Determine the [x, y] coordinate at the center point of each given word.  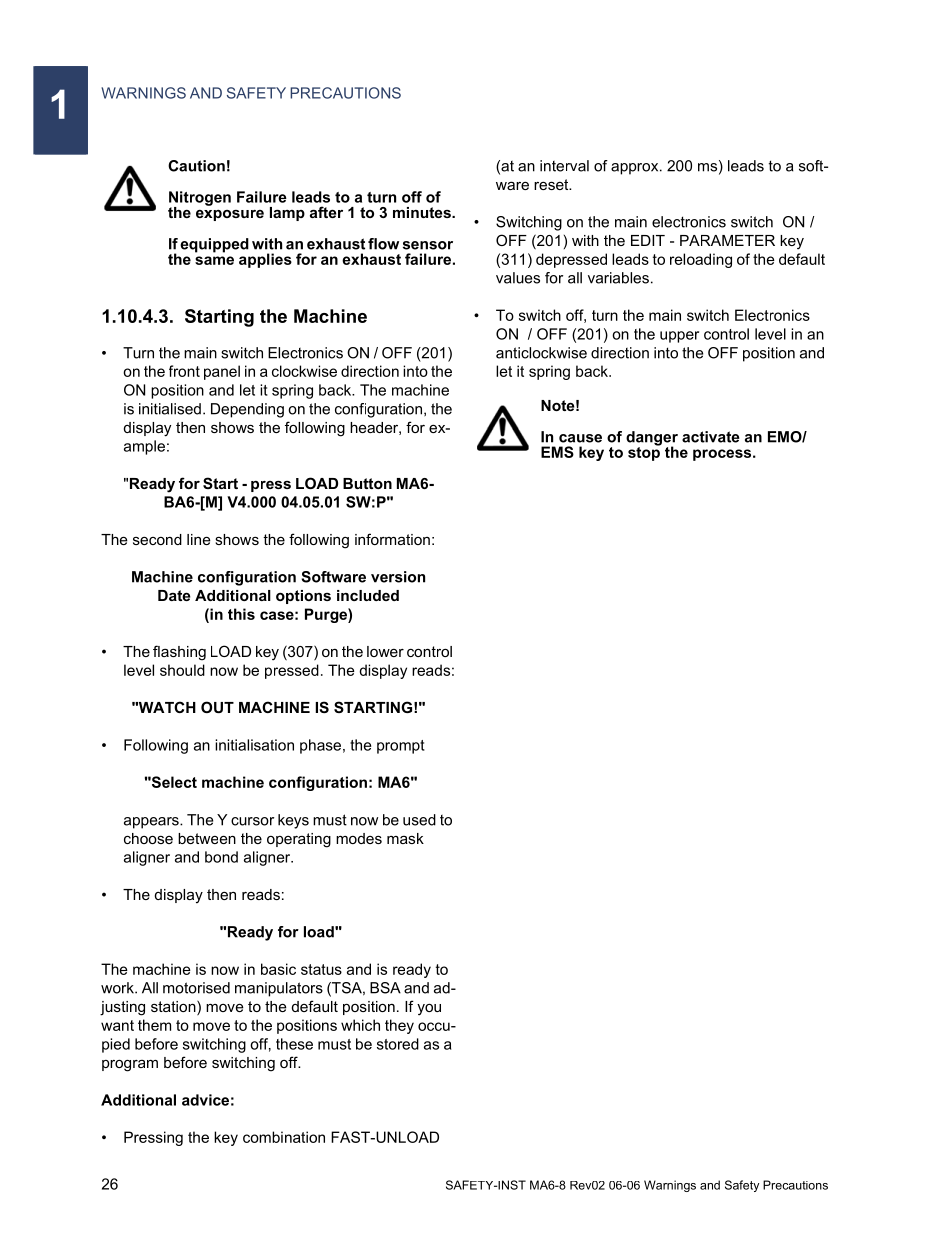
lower [385, 651]
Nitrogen [200, 199]
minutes [423, 212]
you [429, 1010]
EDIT [648, 240]
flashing [179, 653]
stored [398, 1044]
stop [645, 452]
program [130, 1066]
